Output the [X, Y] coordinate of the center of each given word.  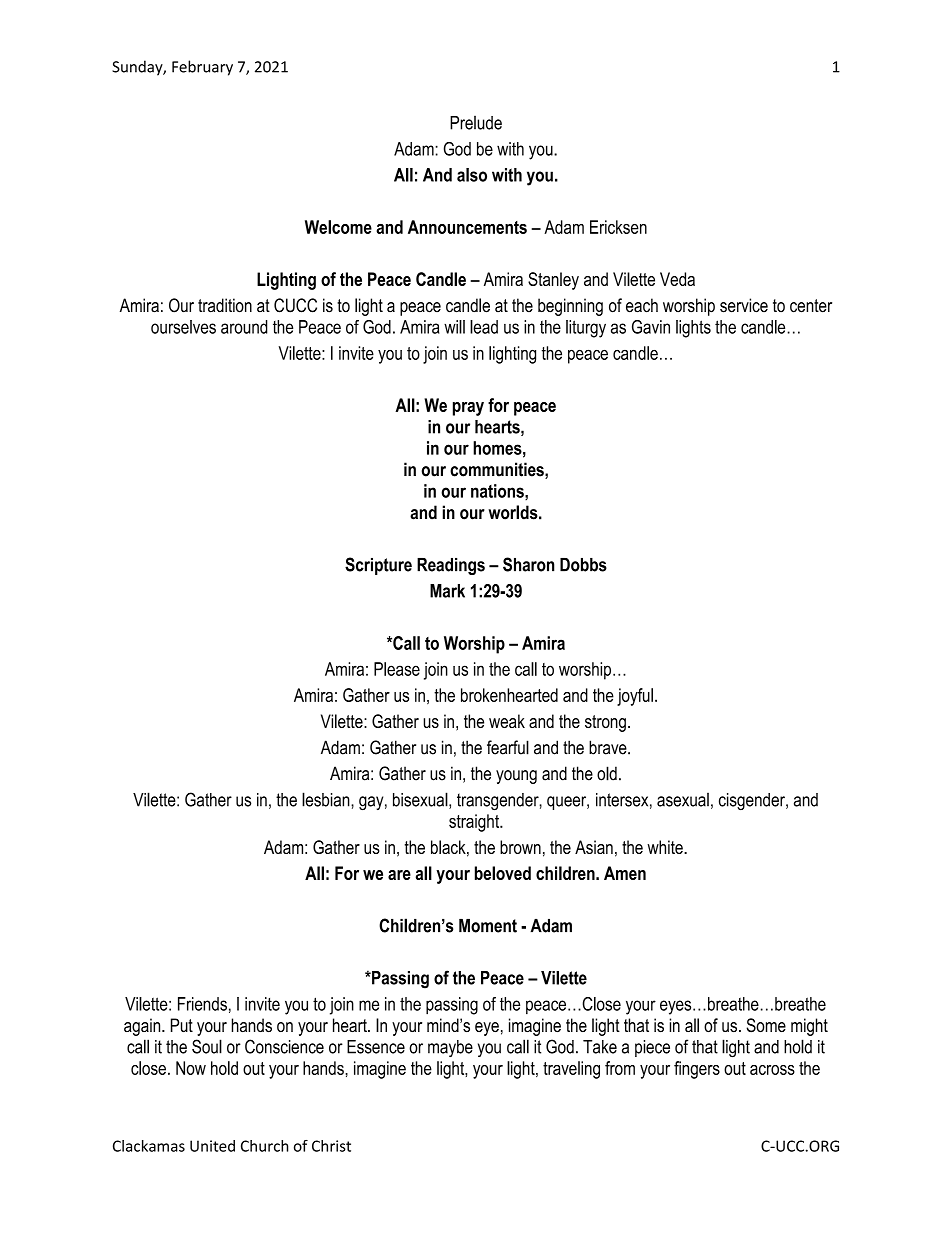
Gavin [651, 327]
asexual [683, 800]
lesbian [327, 799]
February [202, 68]
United [212, 1146]
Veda [677, 279]
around [244, 327]
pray [468, 409]
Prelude [476, 123]
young [516, 777]
